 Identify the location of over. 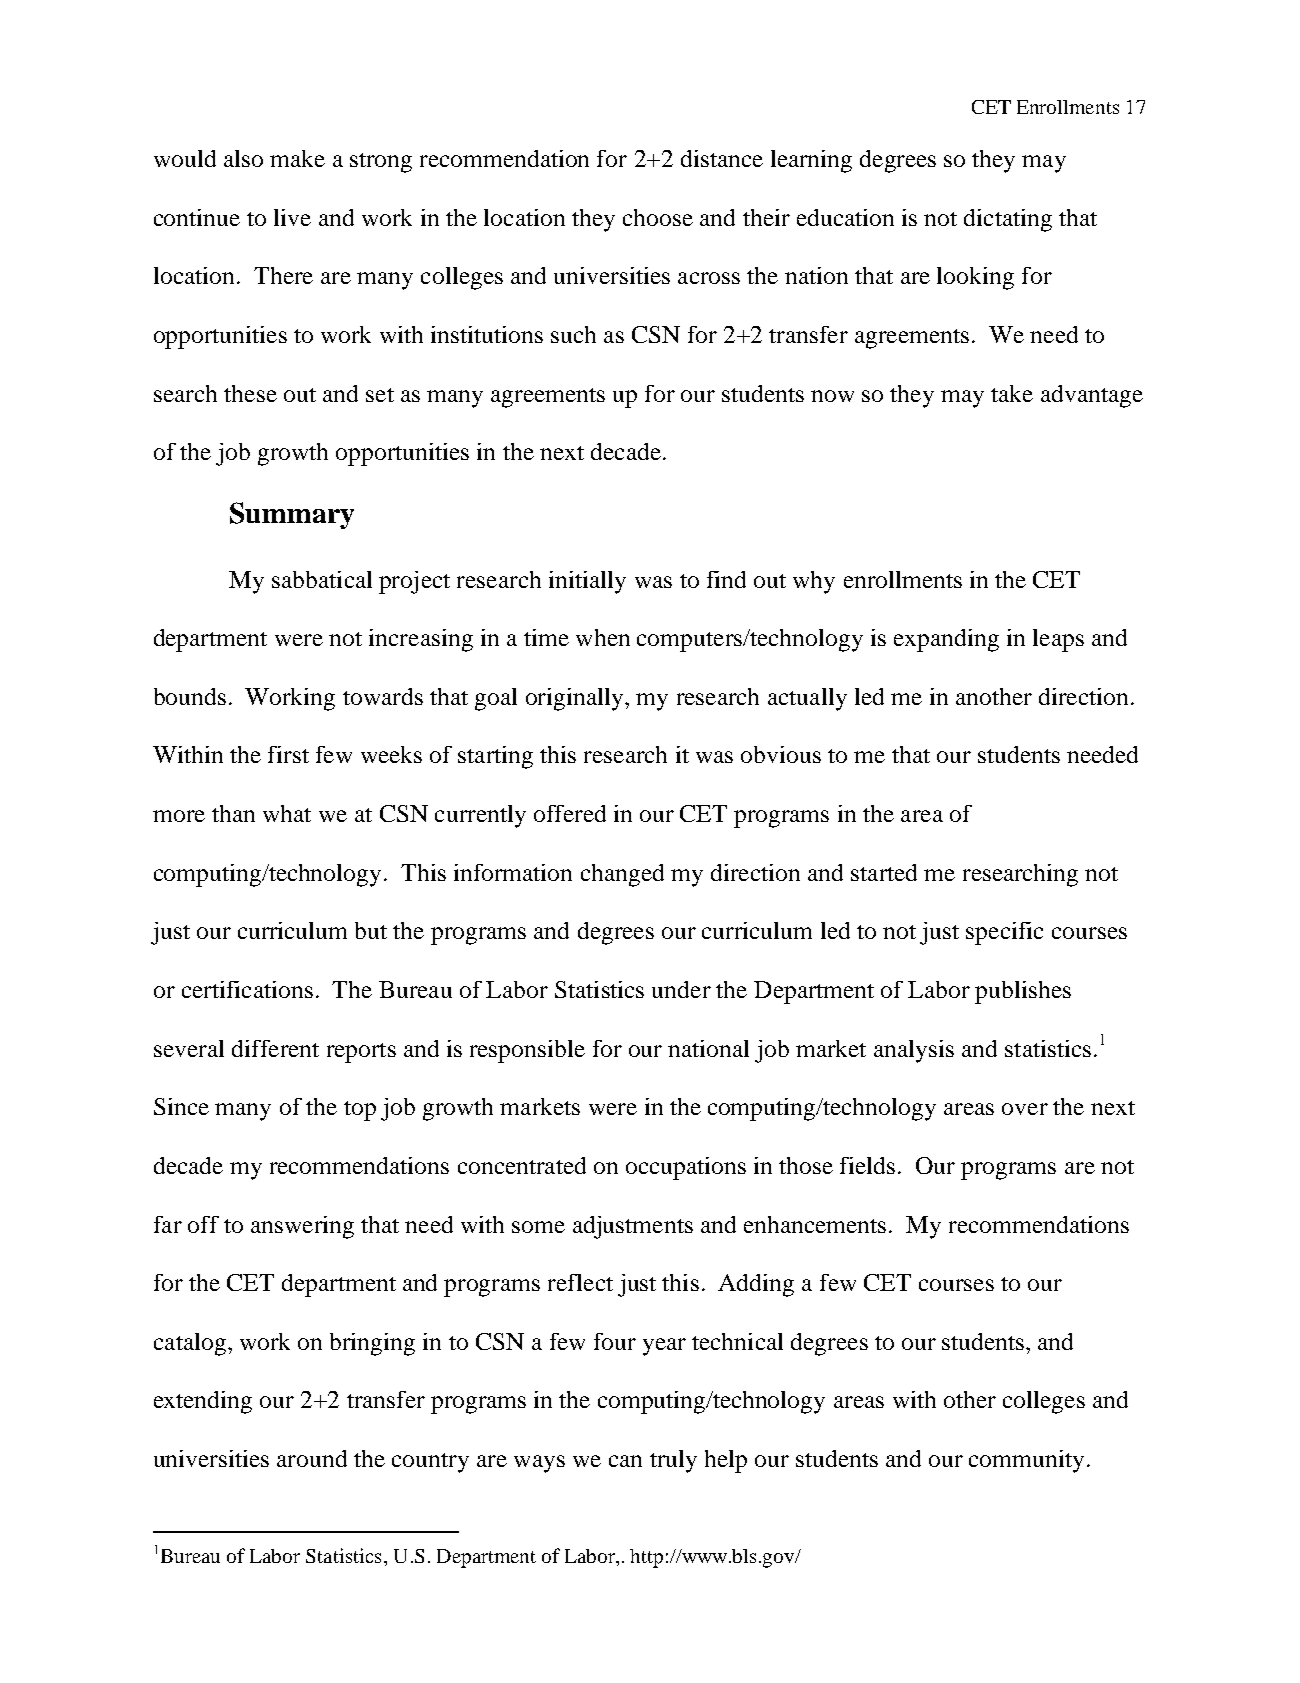
(1025, 1109).
